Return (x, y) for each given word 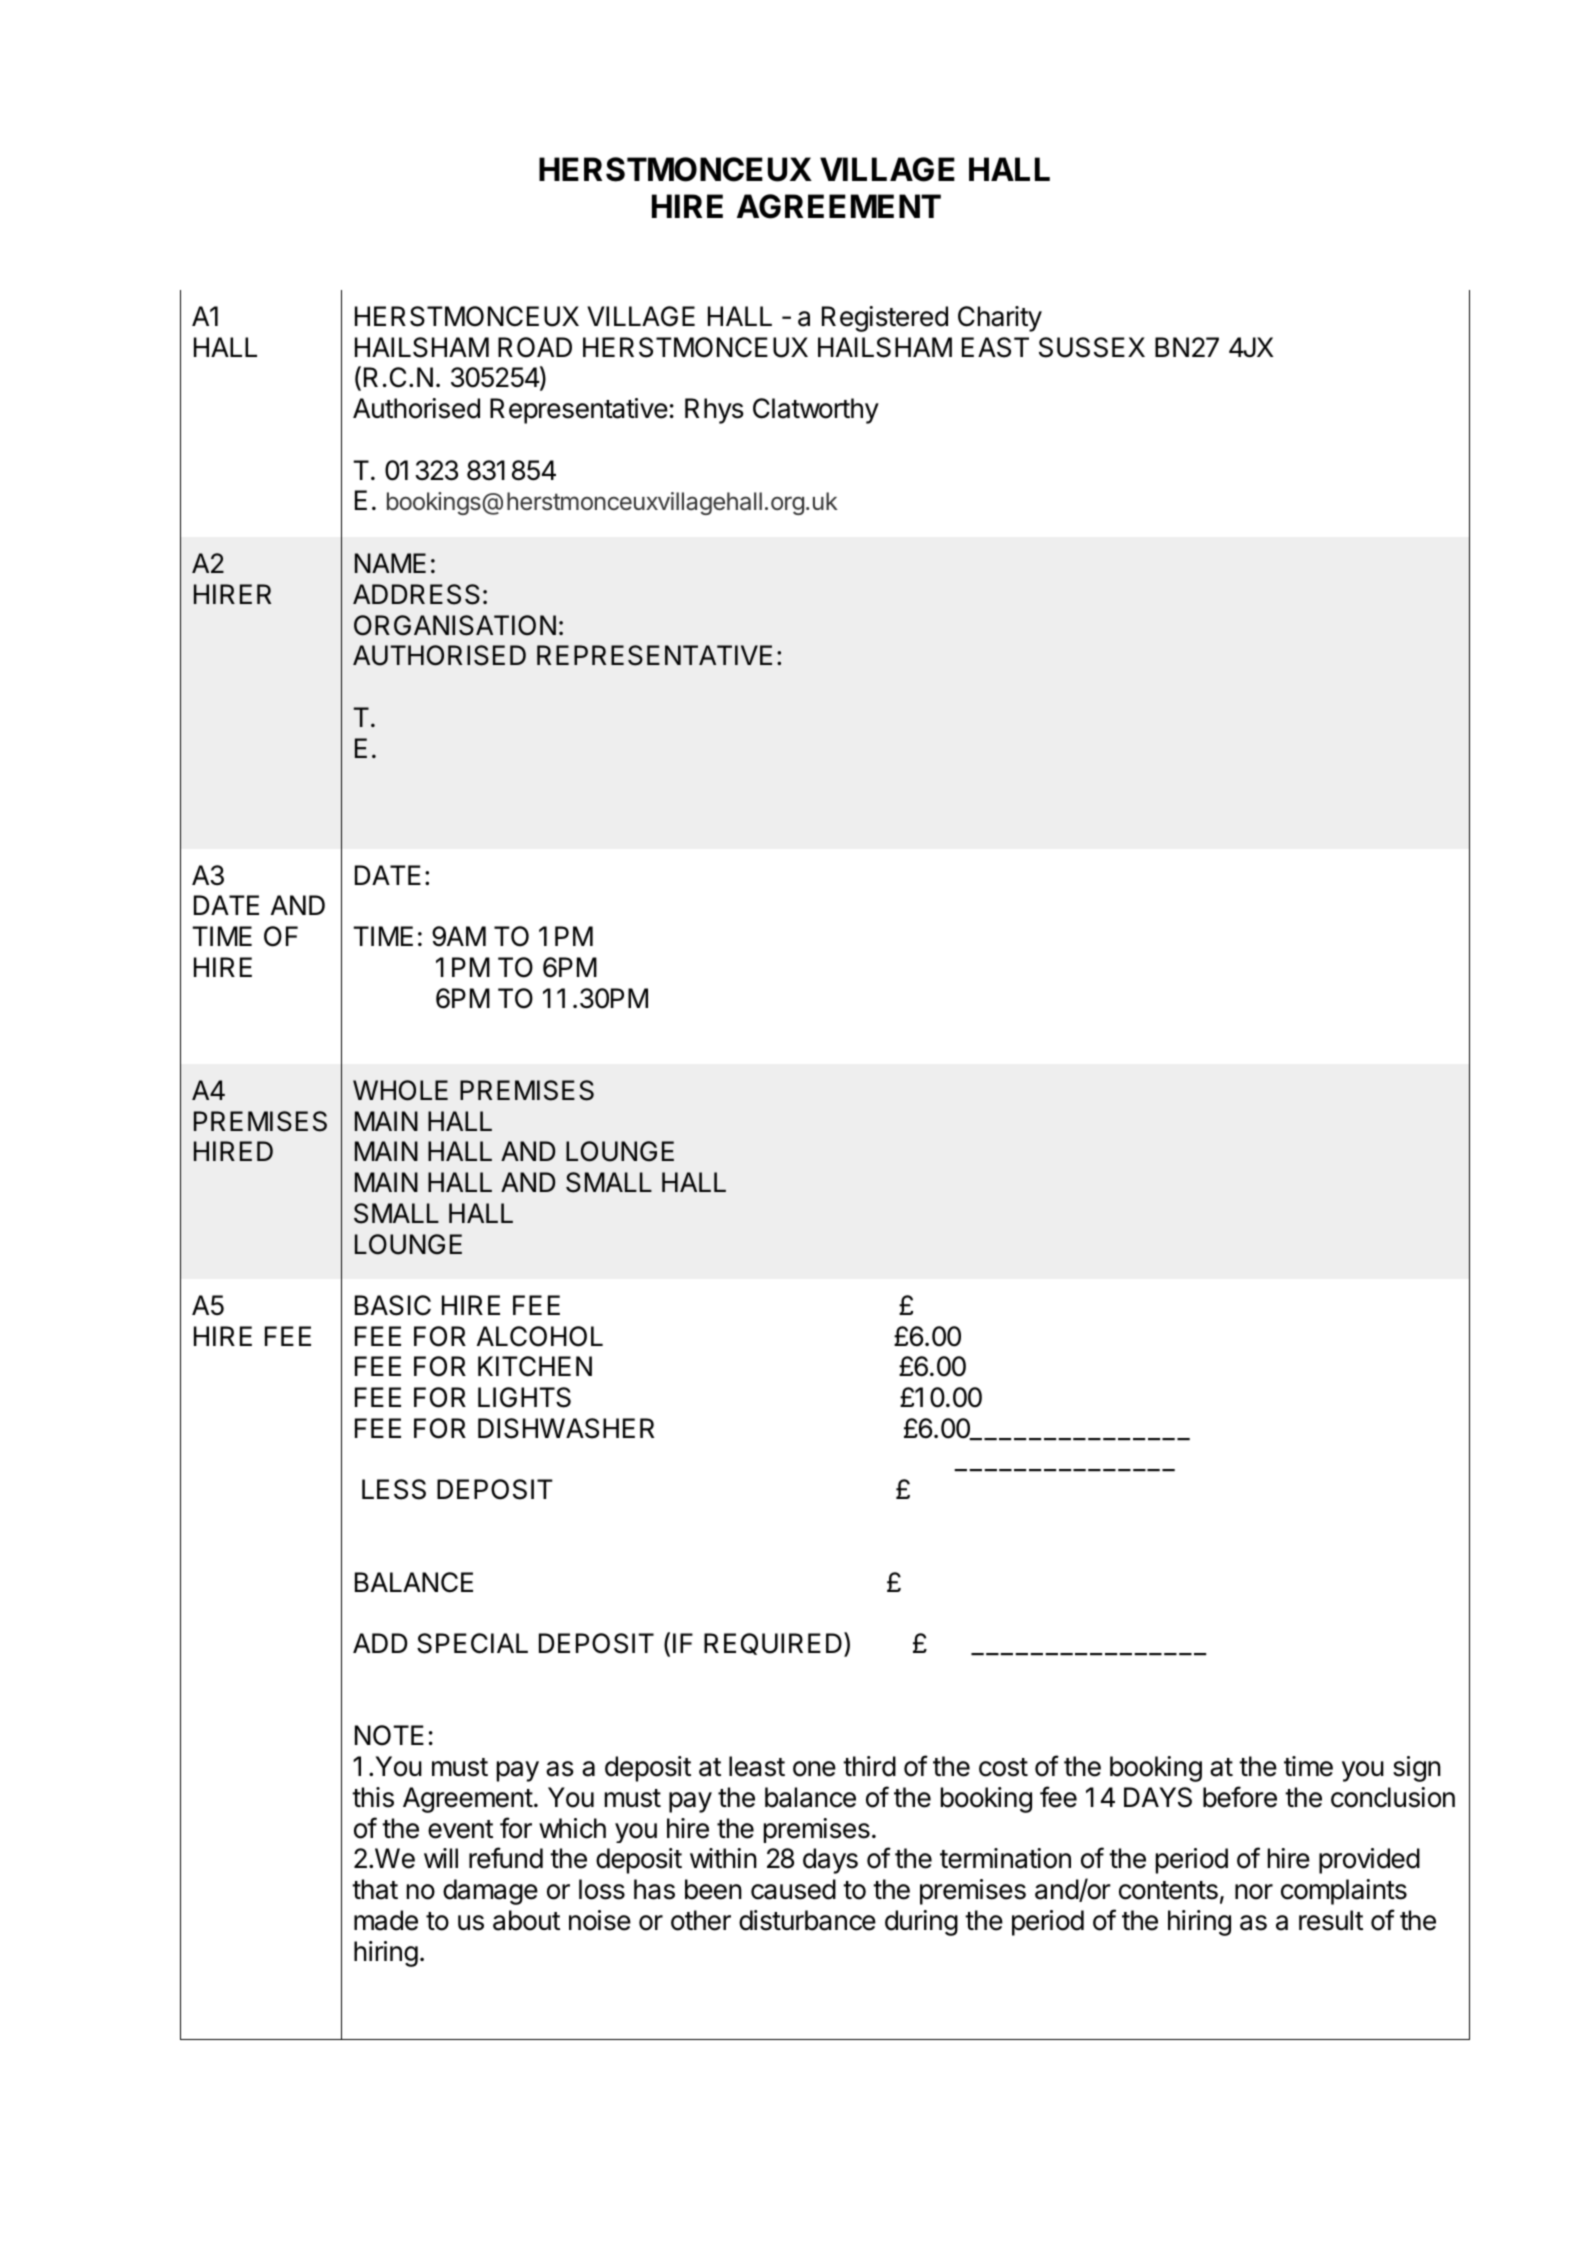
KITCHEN (535, 1366)
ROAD (535, 347)
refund (506, 1858)
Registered (885, 319)
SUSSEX (1092, 347)
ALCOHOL (540, 1336)
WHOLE (400, 1090)
